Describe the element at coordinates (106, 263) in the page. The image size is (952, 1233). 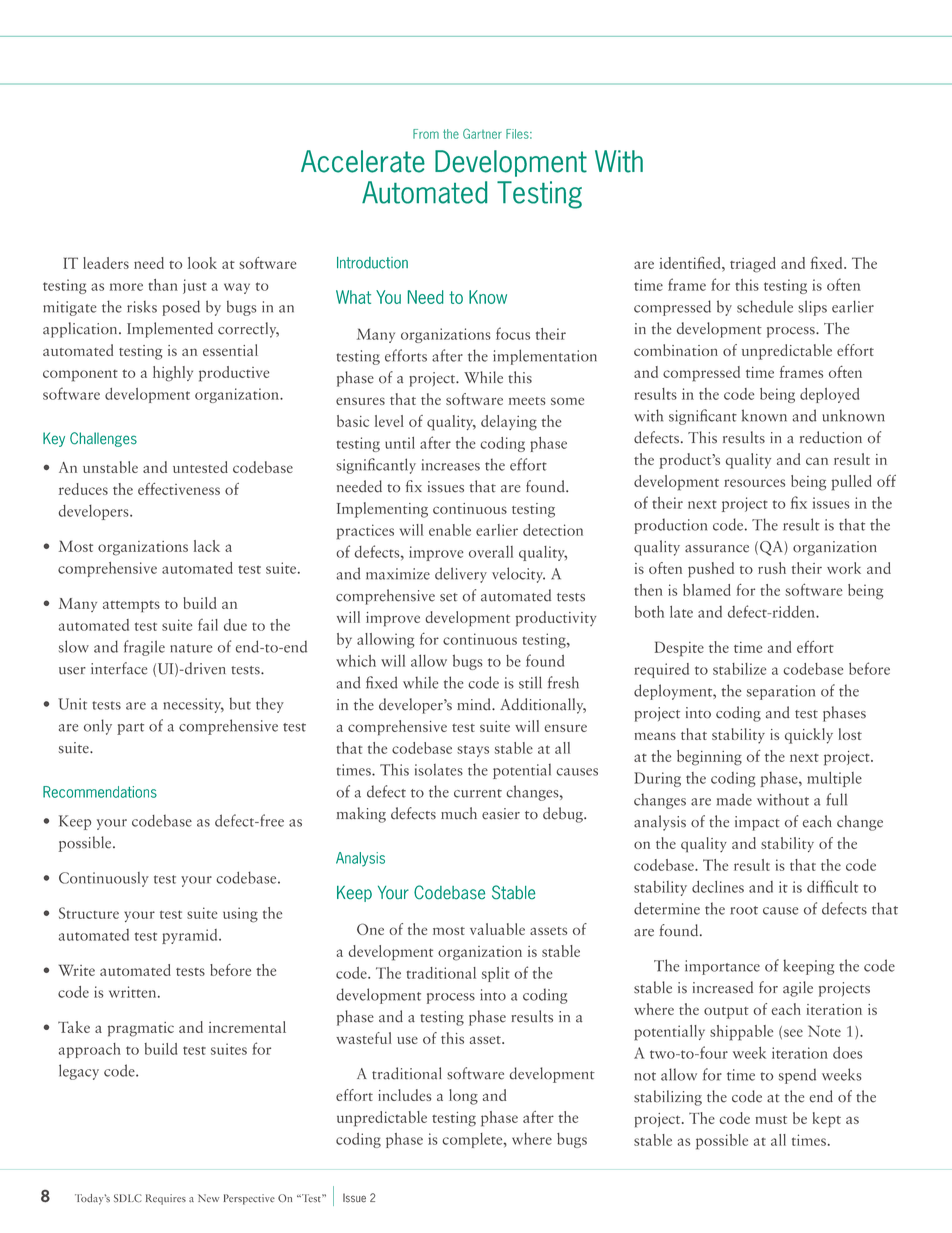
I see `leaders` at that location.
